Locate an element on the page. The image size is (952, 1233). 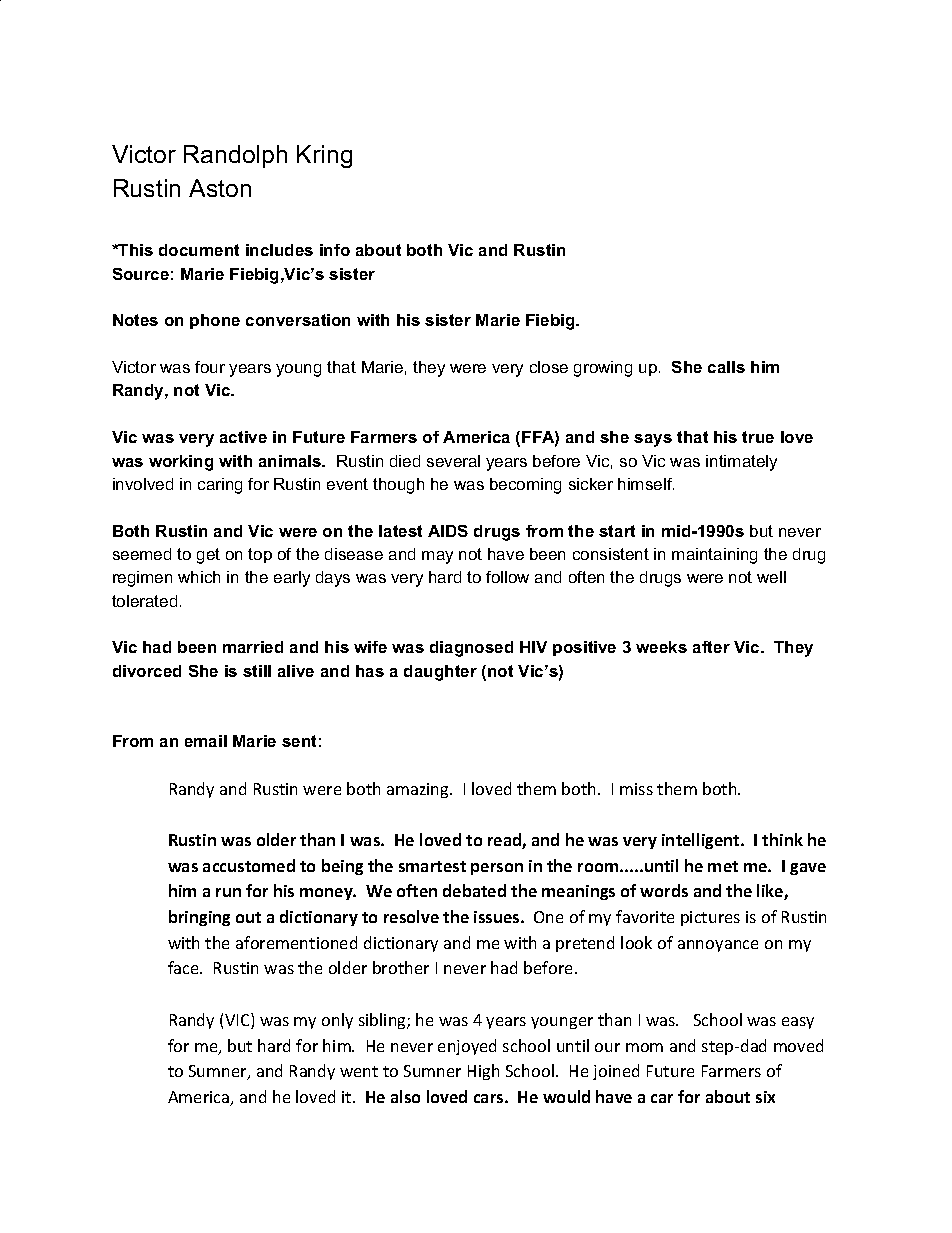
Aston is located at coordinates (220, 188).
